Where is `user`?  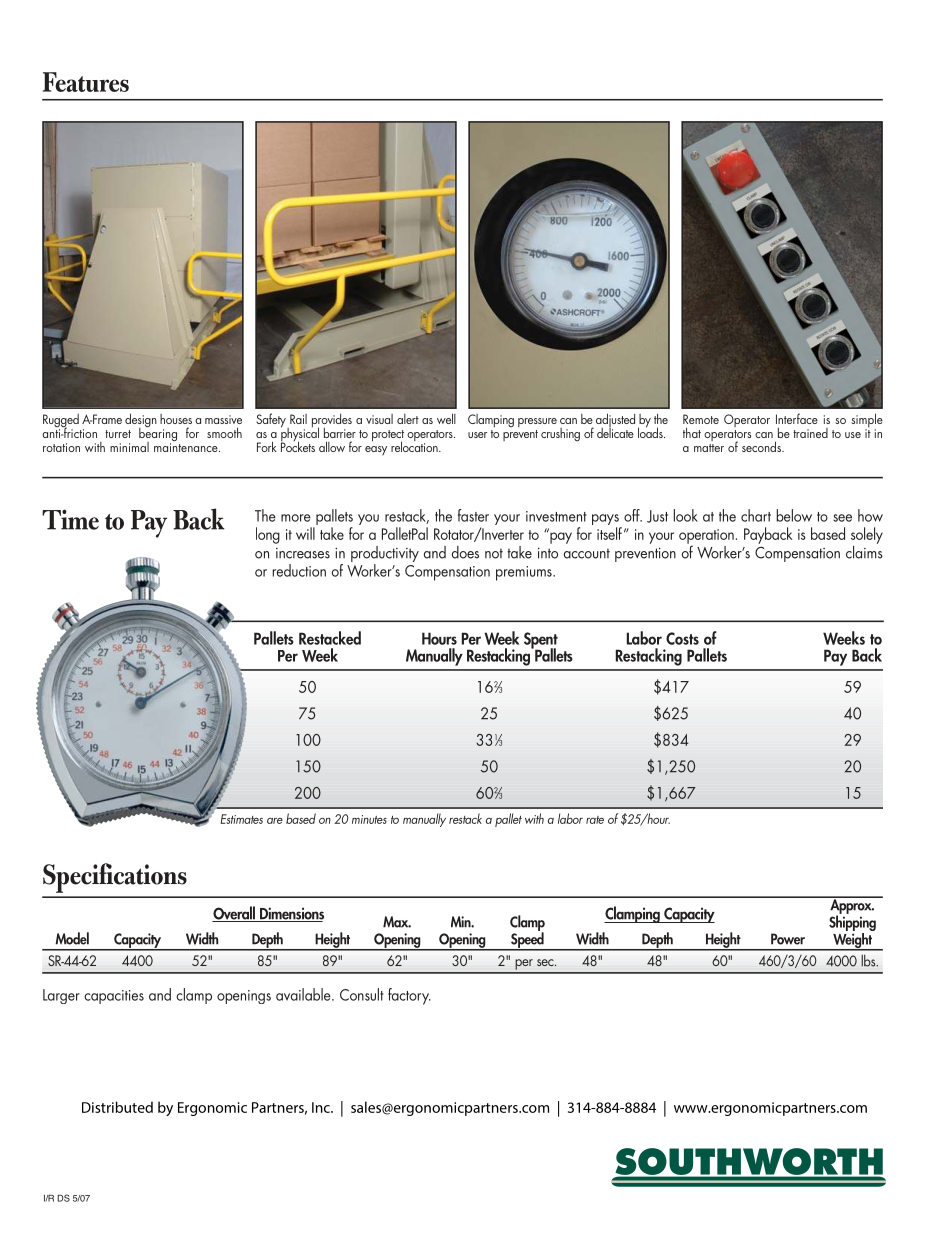 user is located at coordinates (477, 435).
